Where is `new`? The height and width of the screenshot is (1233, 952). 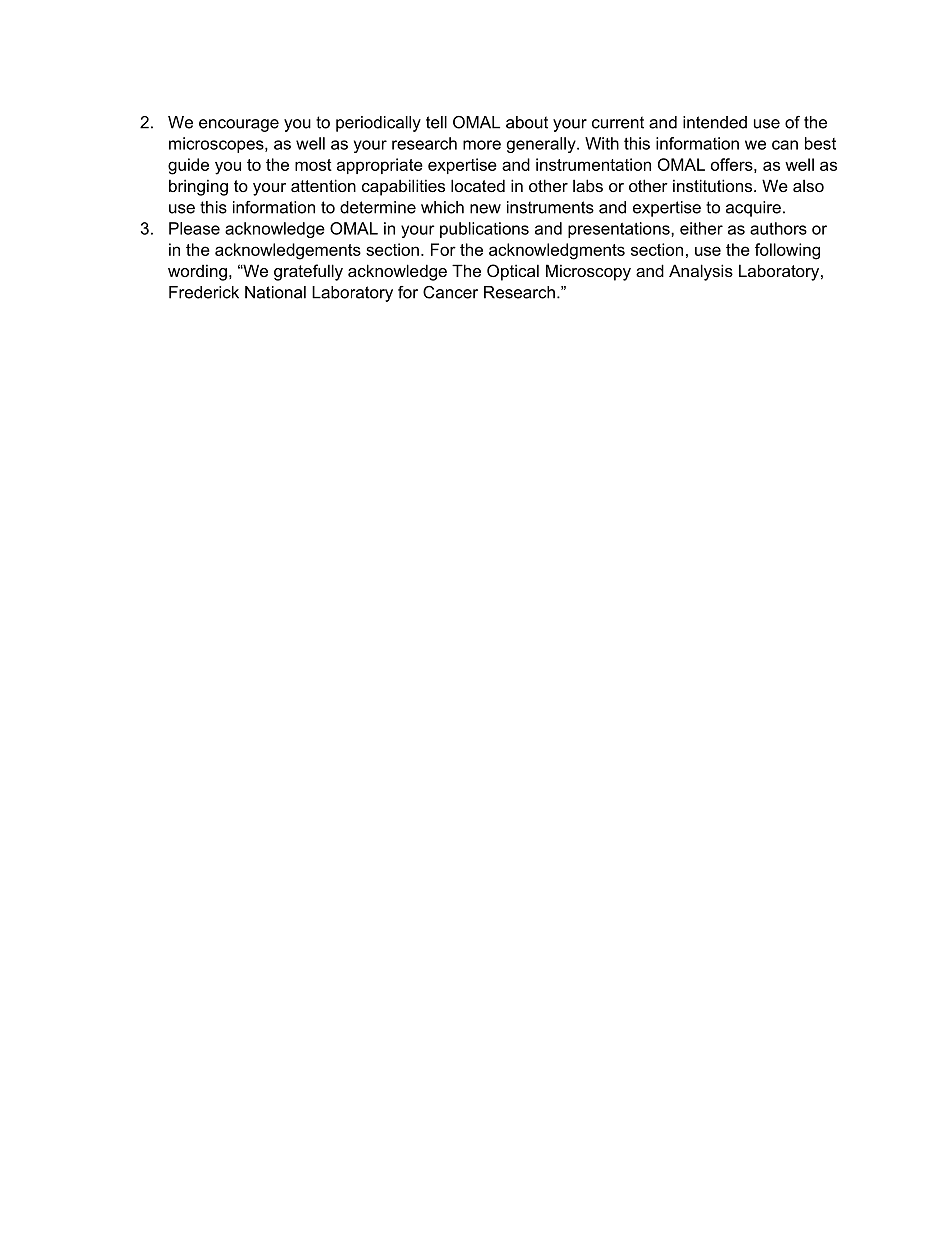 new is located at coordinates (485, 209).
